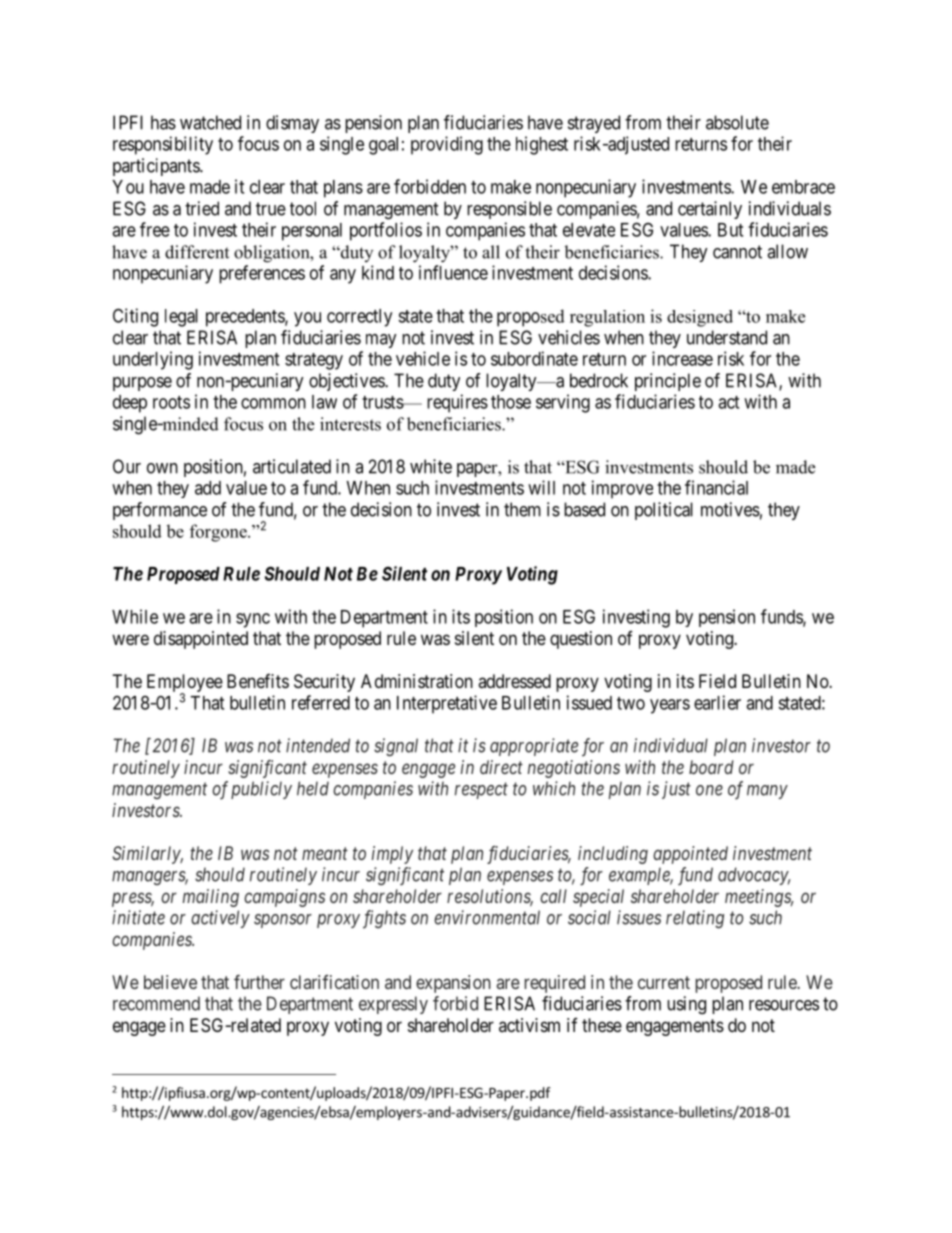  I want to click on board, so click(711, 767).
